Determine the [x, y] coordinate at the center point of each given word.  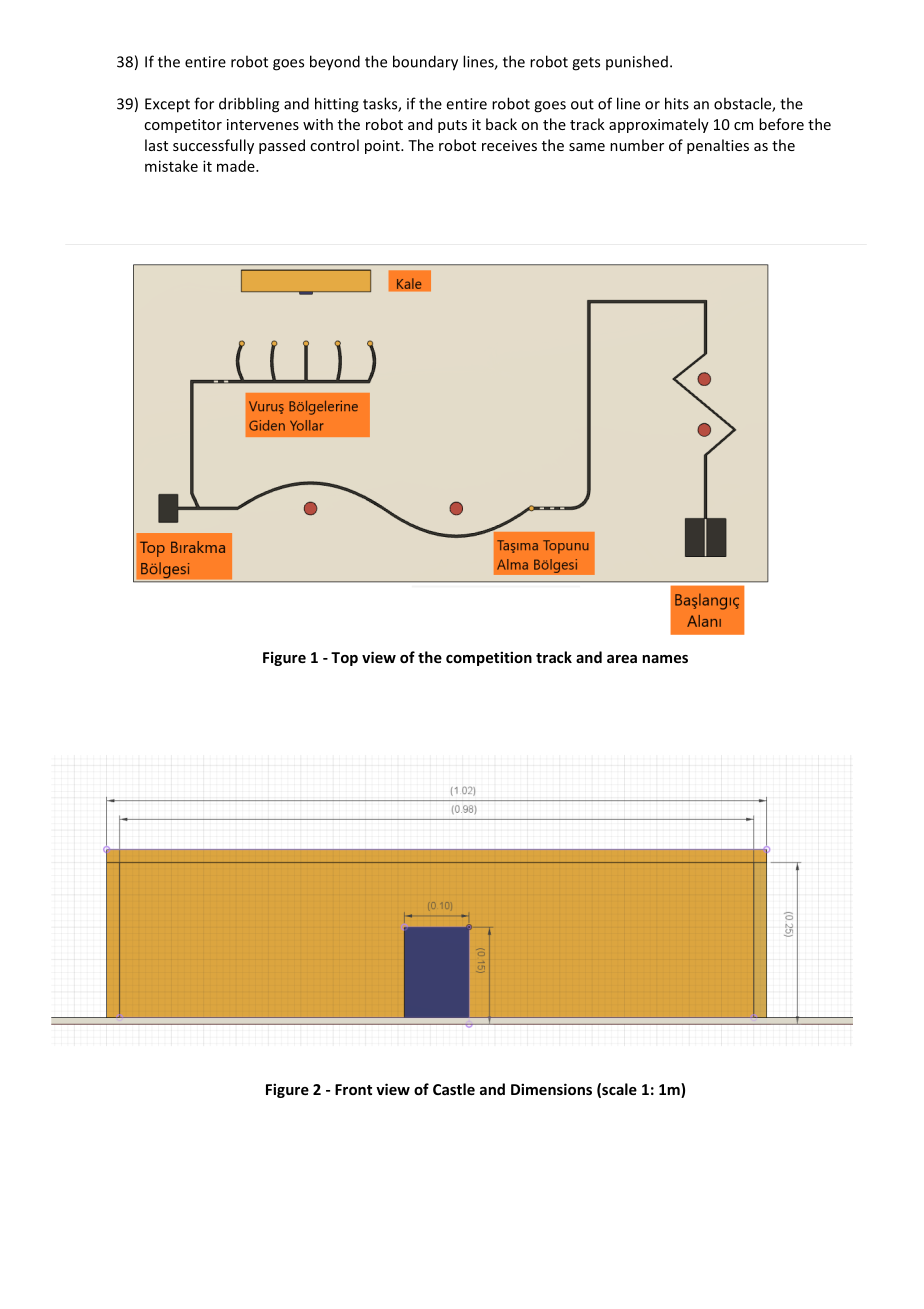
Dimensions [551, 1089]
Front [353, 1089]
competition [489, 658]
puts [452, 126]
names [665, 659]
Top [344, 659]
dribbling [249, 105]
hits [677, 103]
